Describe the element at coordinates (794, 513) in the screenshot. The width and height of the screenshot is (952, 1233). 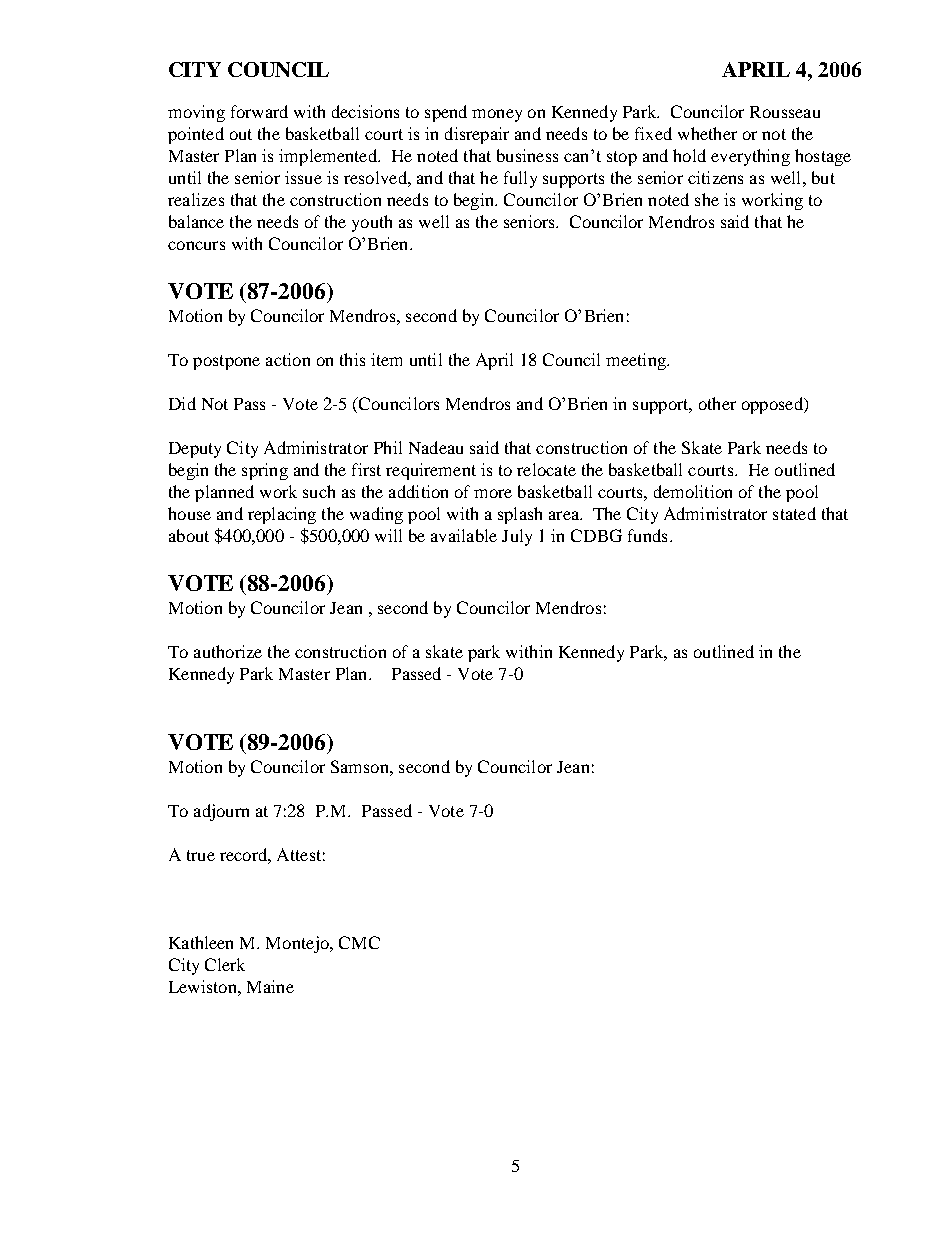
I see `stated` at that location.
